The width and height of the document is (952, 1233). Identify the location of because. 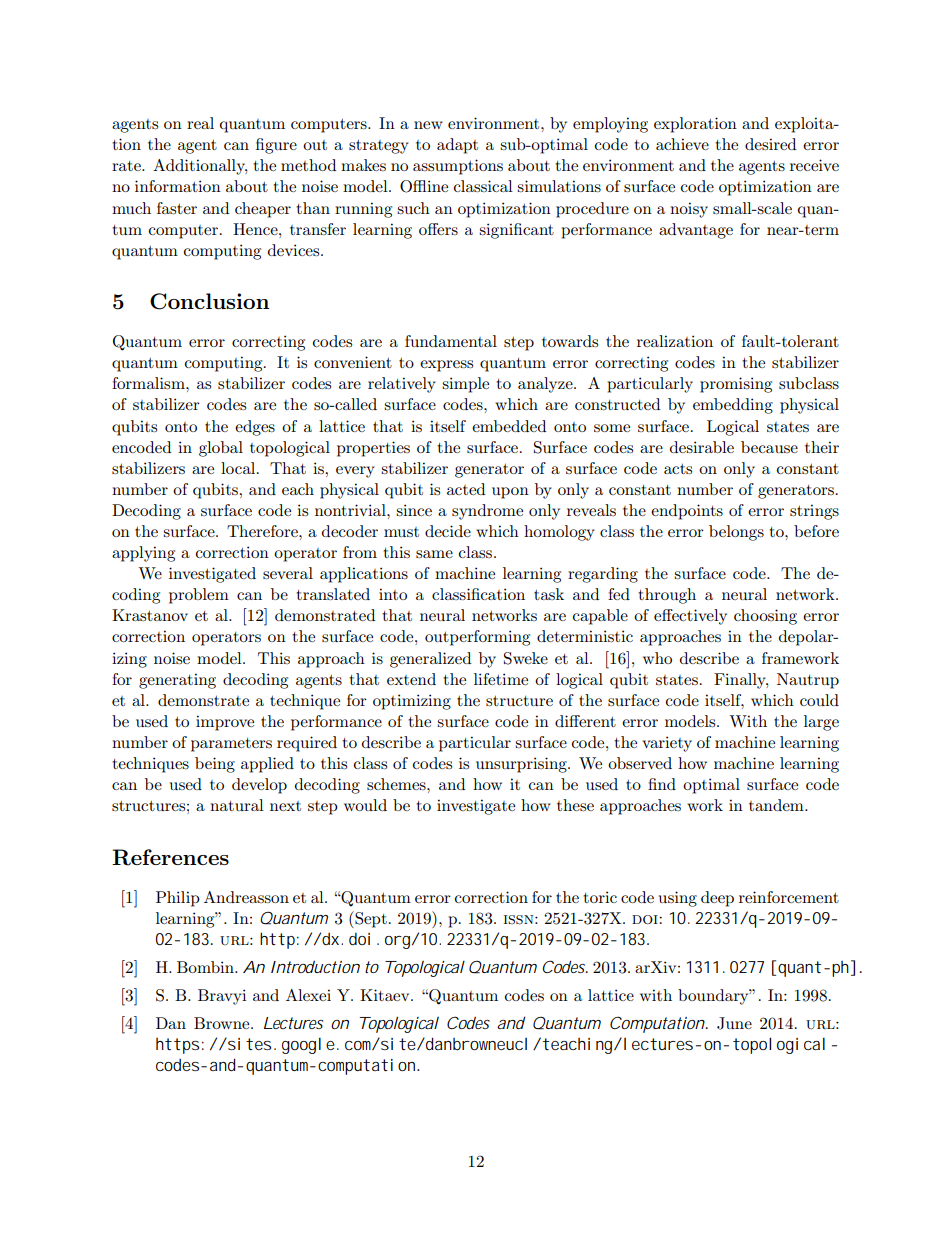
(769, 447).
